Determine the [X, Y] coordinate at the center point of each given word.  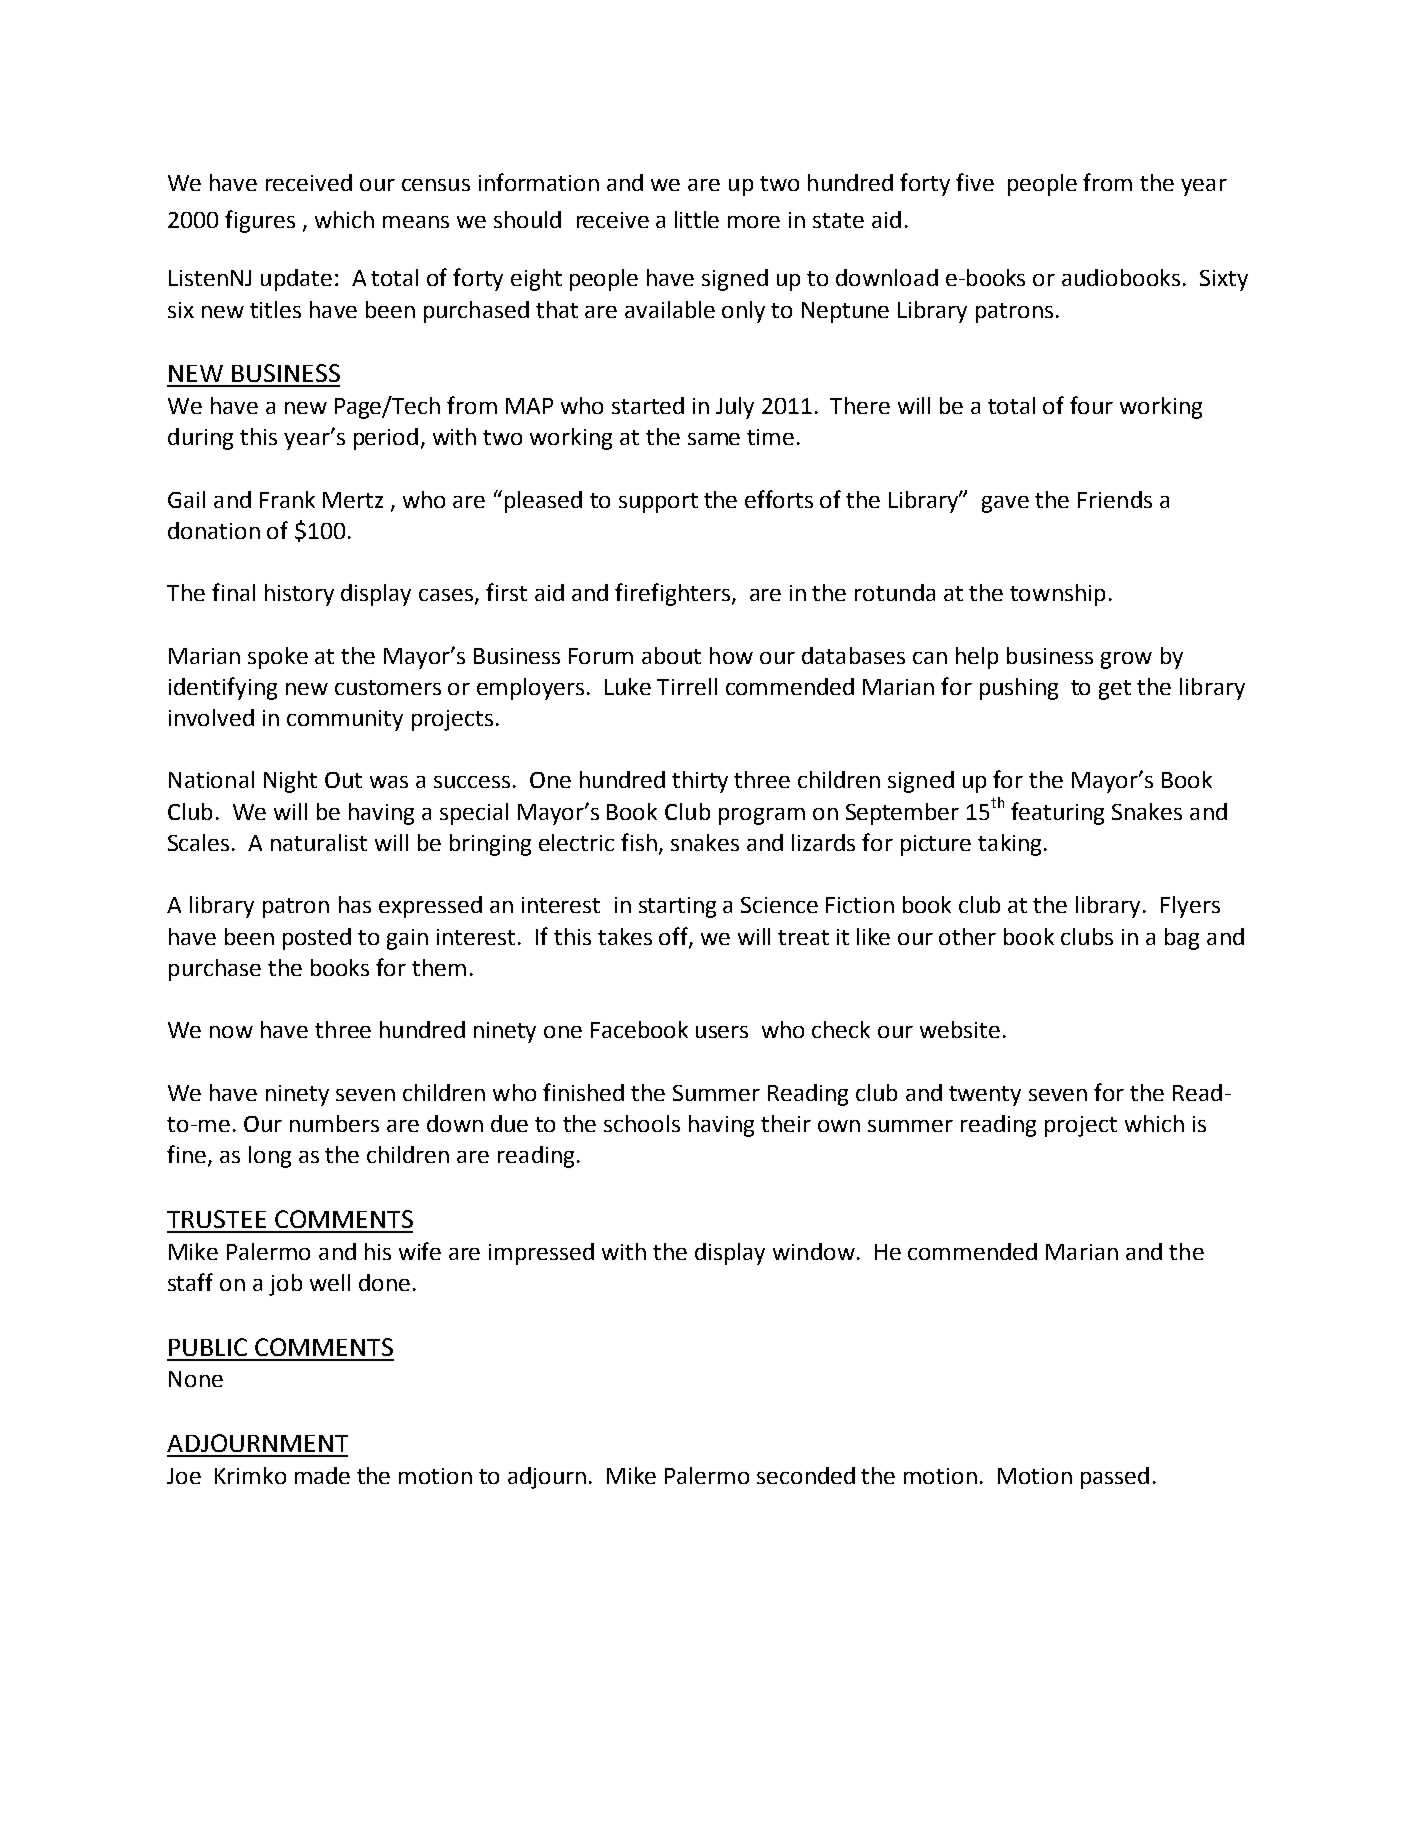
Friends [1115, 499]
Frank [287, 499]
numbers [334, 1123]
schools [642, 1123]
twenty [985, 1096]
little [697, 219]
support [658, 503]
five [975, 182]
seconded [806, 1475]
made [322, 1475]
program [762, 816]
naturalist [319, 842]
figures [260, 221]
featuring [1057, 813]
